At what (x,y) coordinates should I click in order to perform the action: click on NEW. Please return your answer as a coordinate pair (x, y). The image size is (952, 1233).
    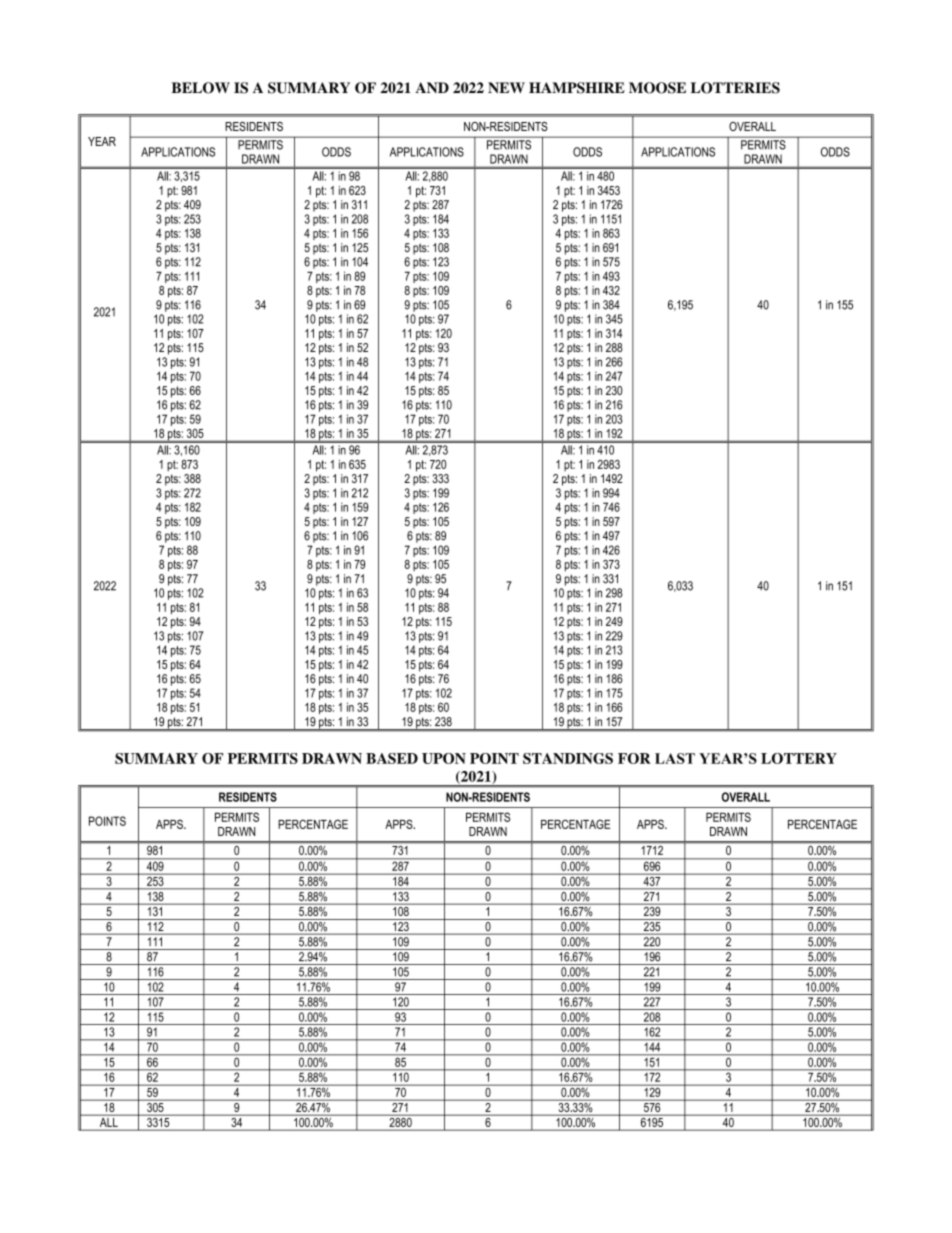
    Looking at the image, I should click on (506, 87).
